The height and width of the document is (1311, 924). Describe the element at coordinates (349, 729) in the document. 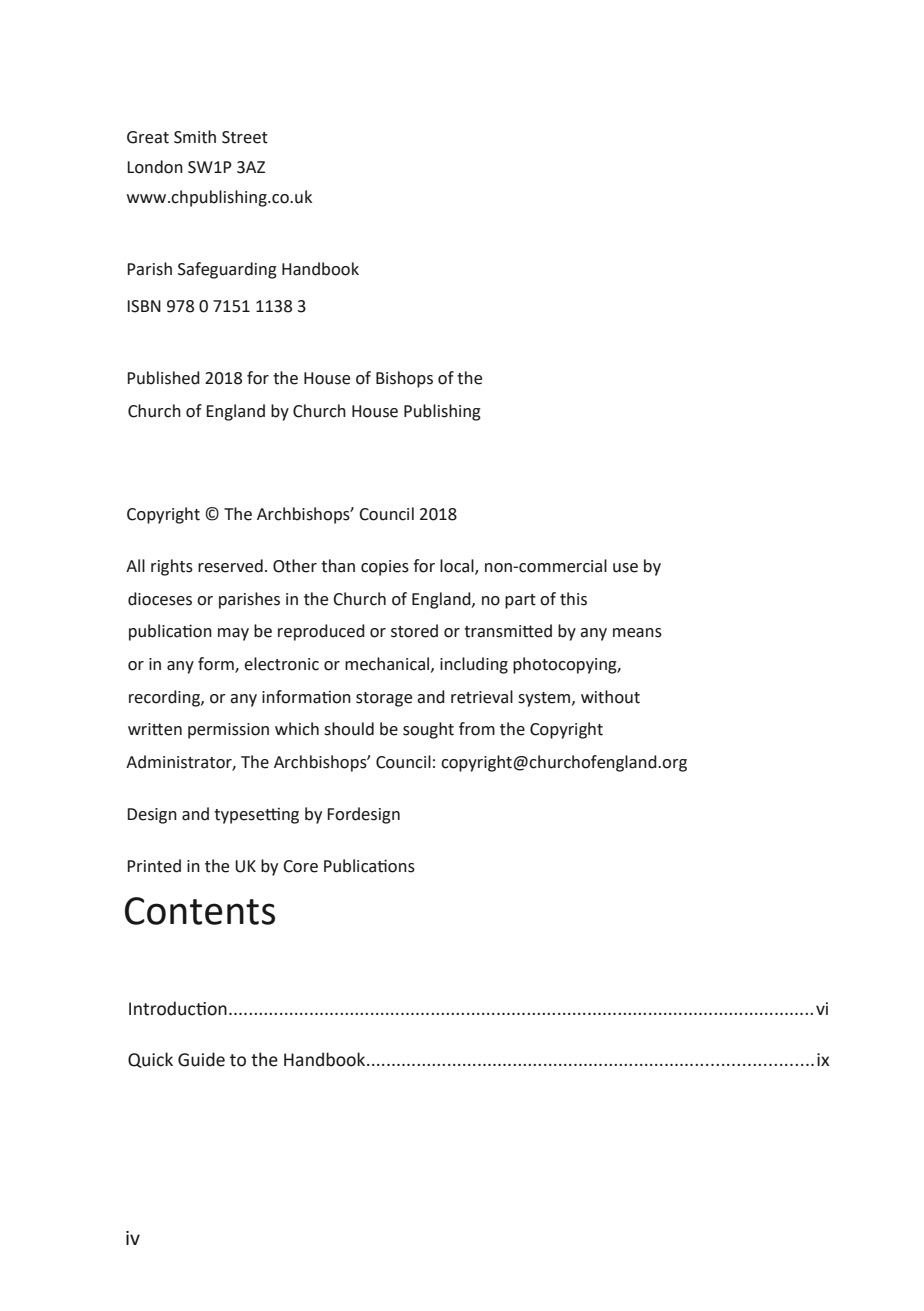

I see `should` at that location.
